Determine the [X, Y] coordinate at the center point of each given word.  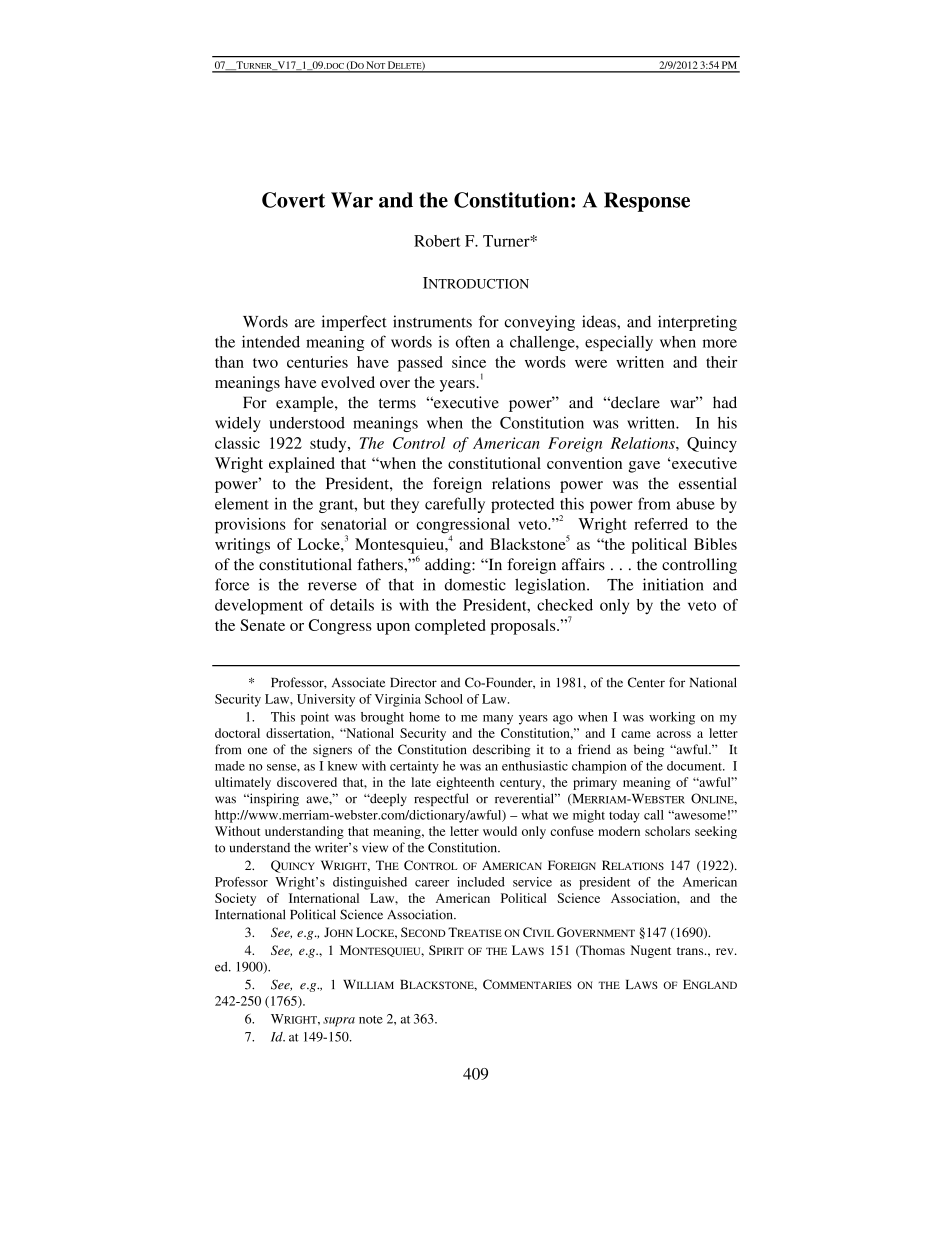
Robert [437, 241]
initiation [673, 584]
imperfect [354, 323]
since [469, 362]
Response [647, 202]
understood [307, 423]
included [481, 882]
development [259, 607]
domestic [475, 584]
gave [644, 467]
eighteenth [465, 783]
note [371, 1019]
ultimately [243, 783]
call [654, 815]
